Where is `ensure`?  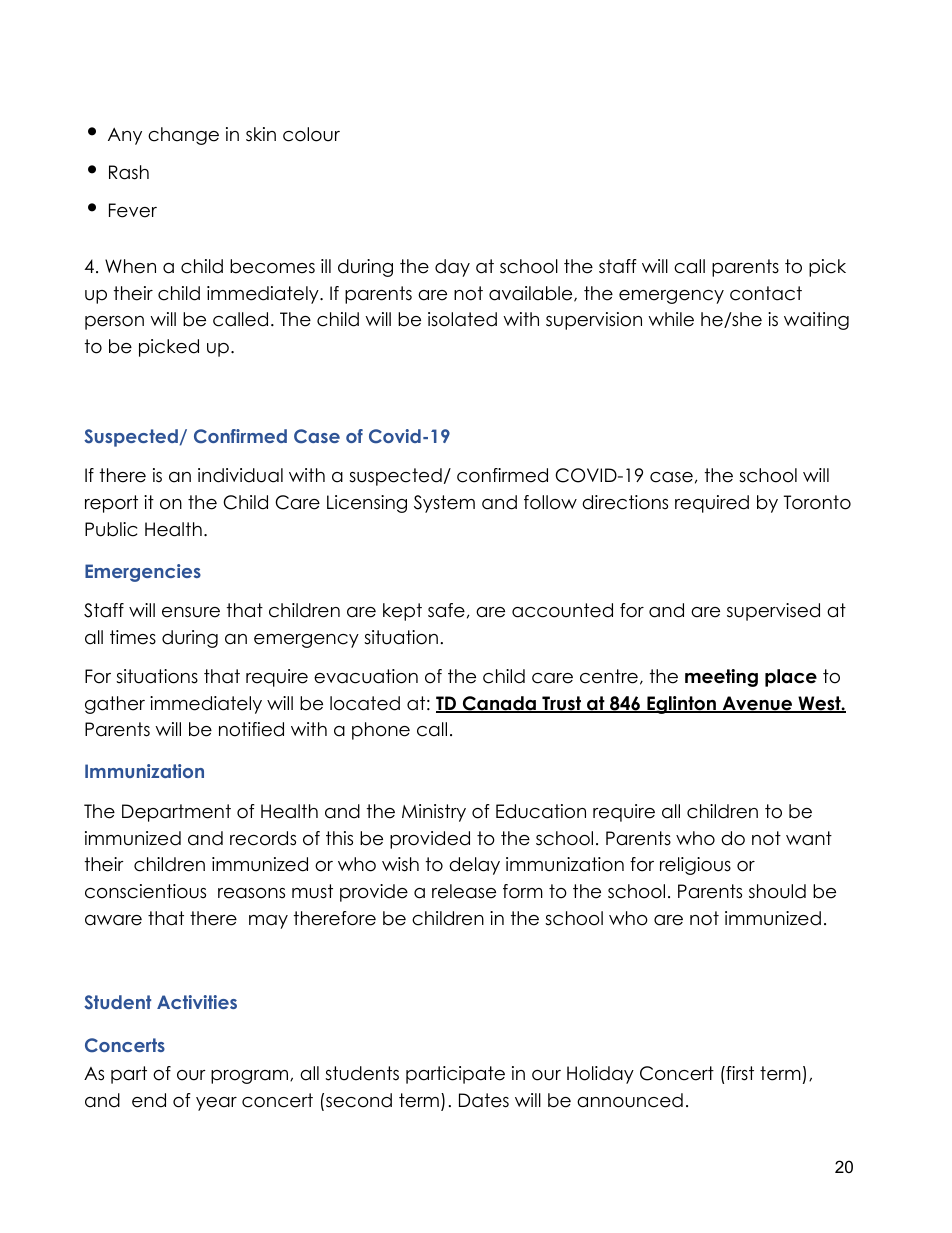
ensure is located at coordinates (191, 612).
